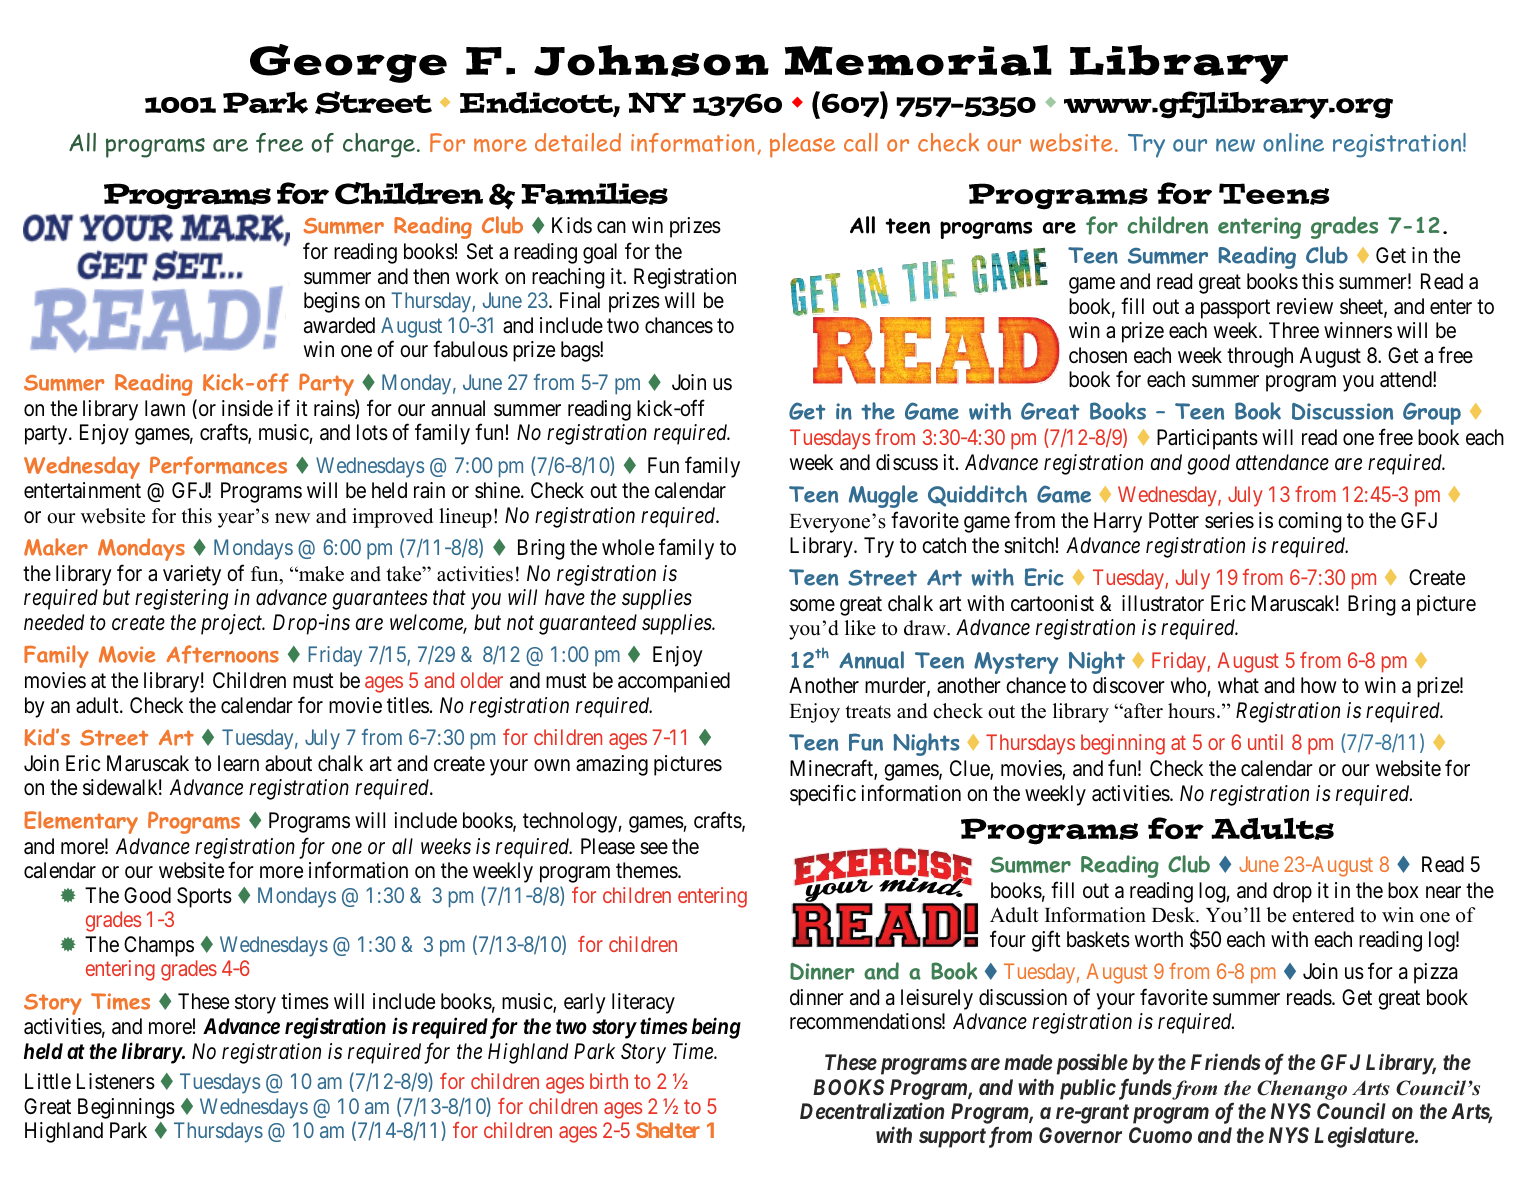 This image has width=1536, height=1187. I want to click on Performances, so click(218, 465).
